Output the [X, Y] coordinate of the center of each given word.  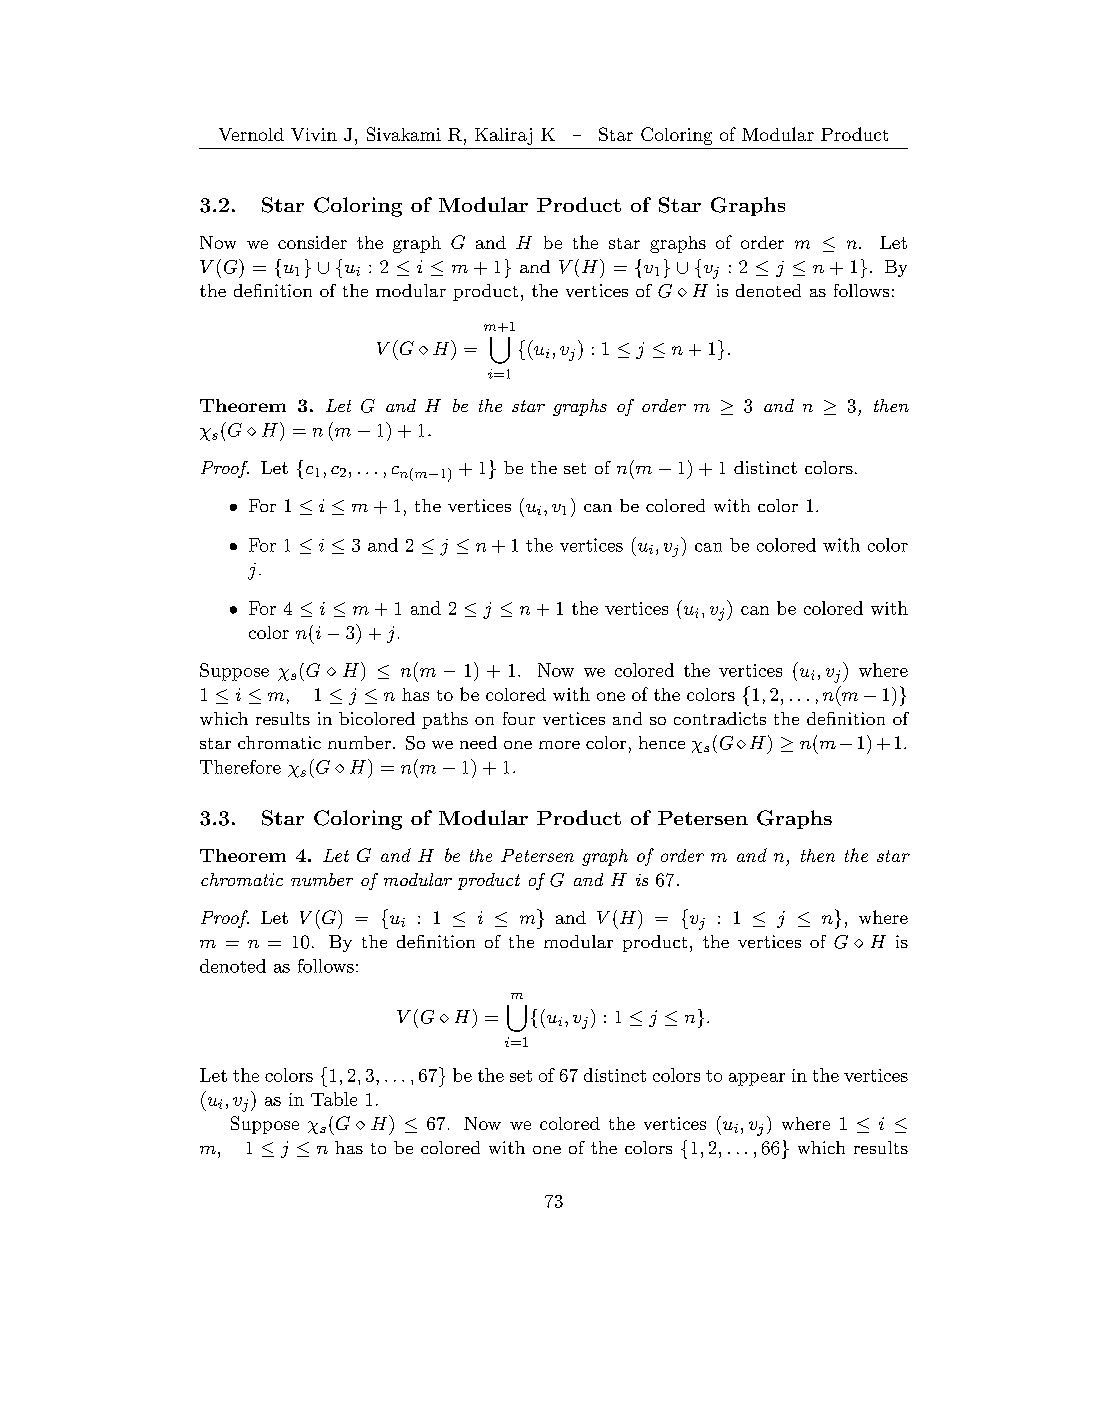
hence [662, 742]
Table [334, 1099]
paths [445, 720]
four [519, 718]
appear [757, 1079]
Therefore [240, 767]
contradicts [720, 718]
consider [312, 242]
